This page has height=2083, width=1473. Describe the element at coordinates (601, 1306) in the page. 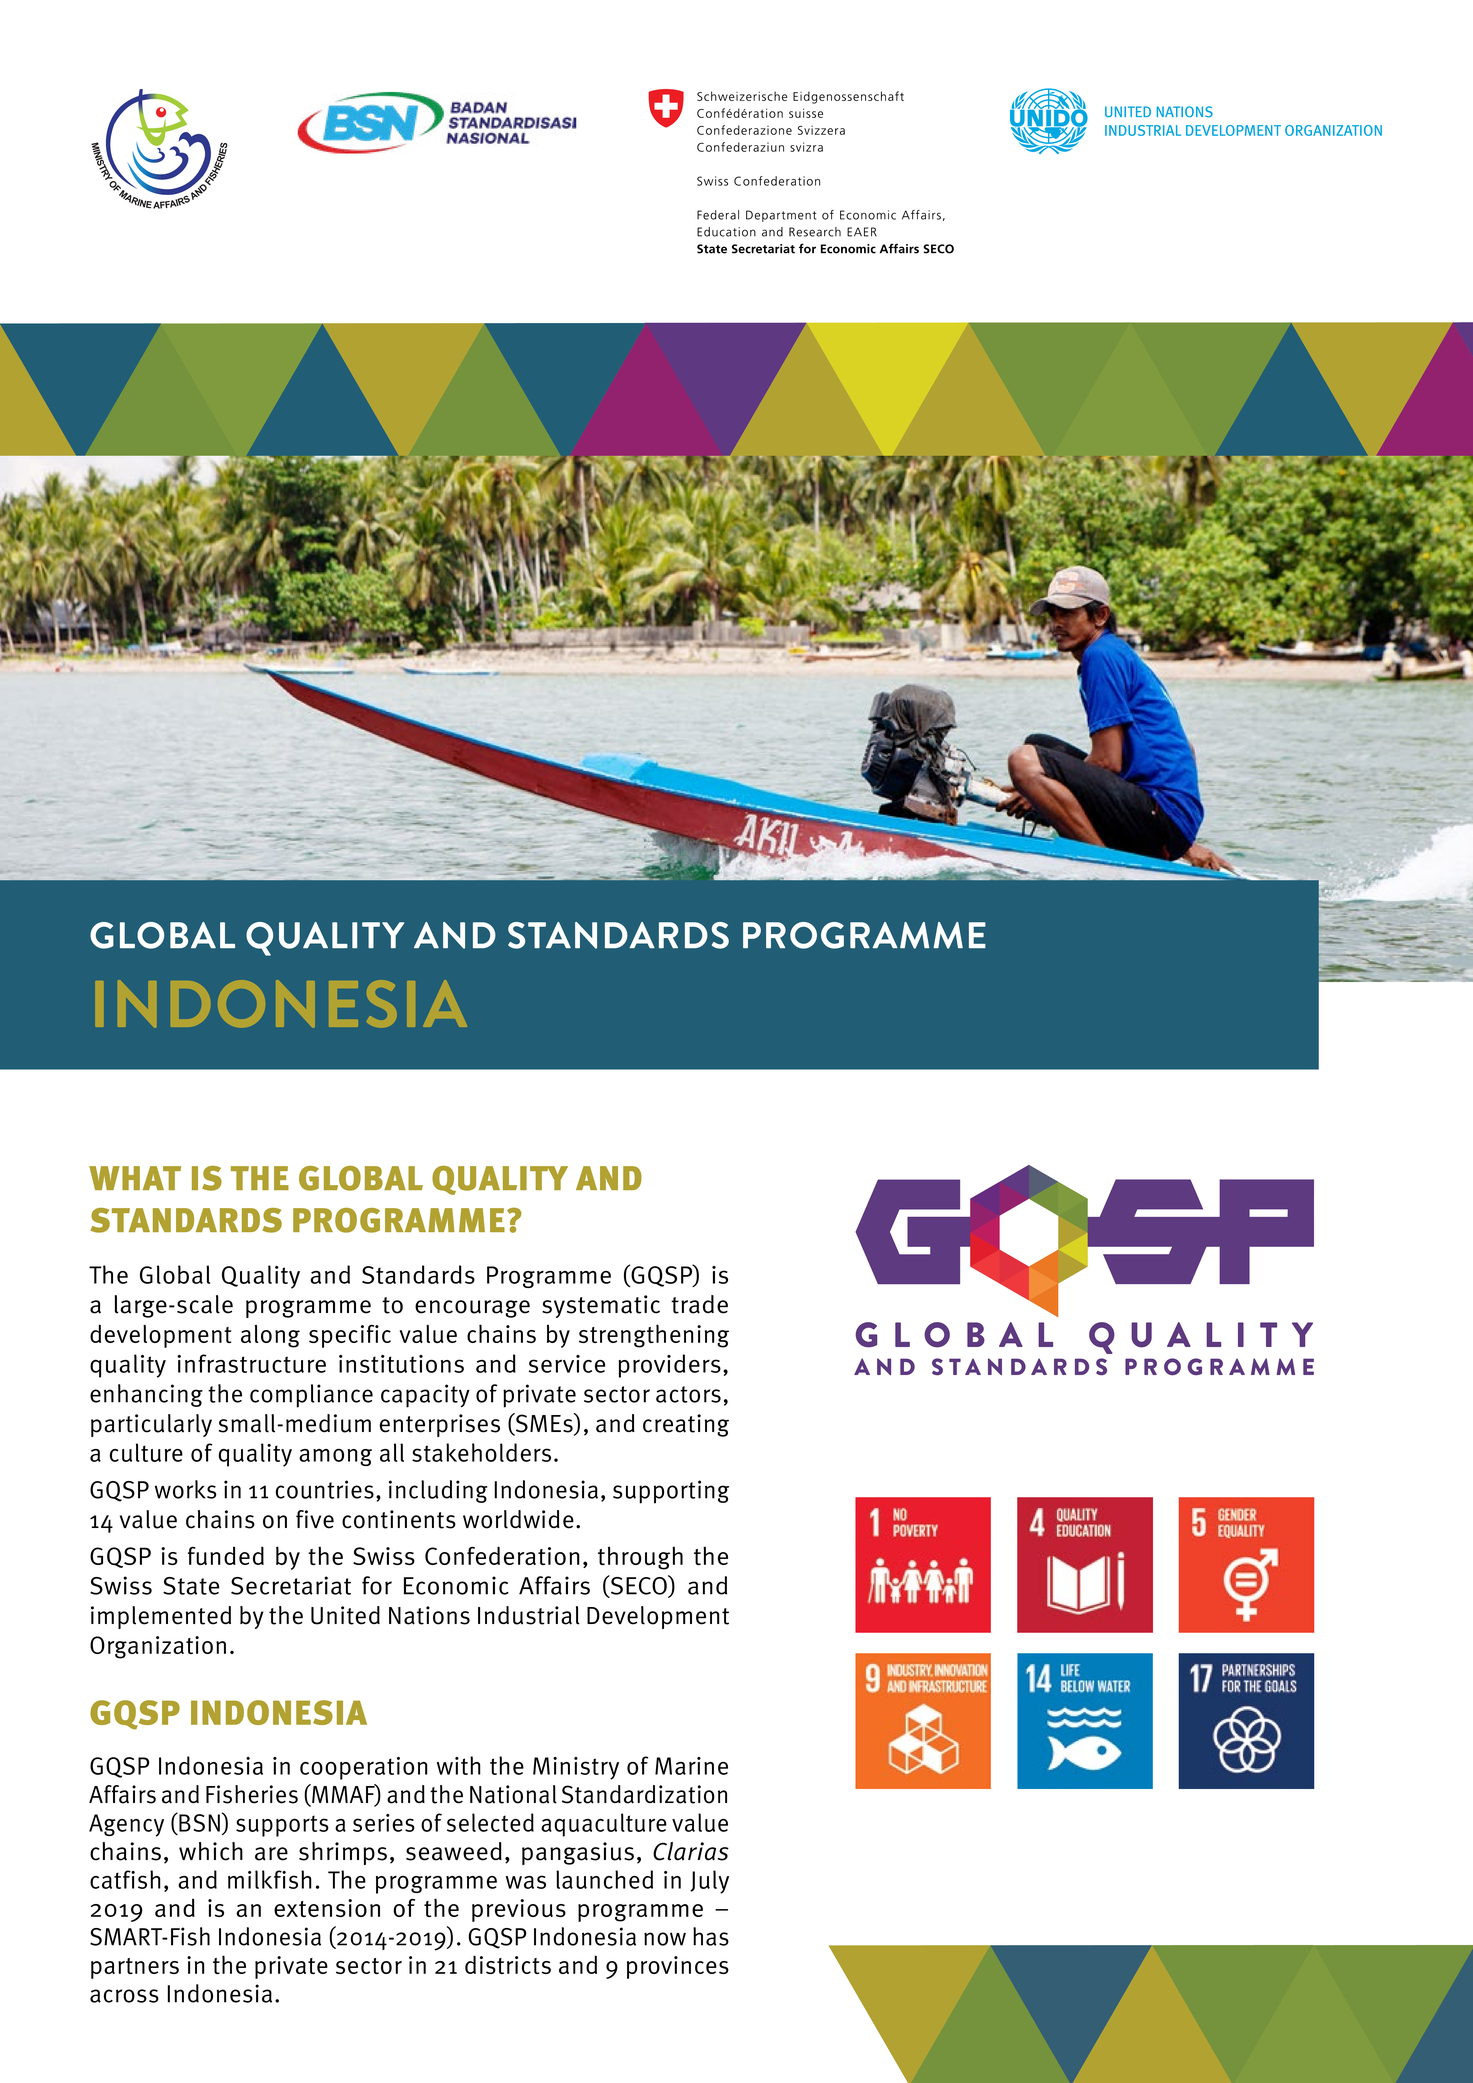

I see `systematic` at that location.
